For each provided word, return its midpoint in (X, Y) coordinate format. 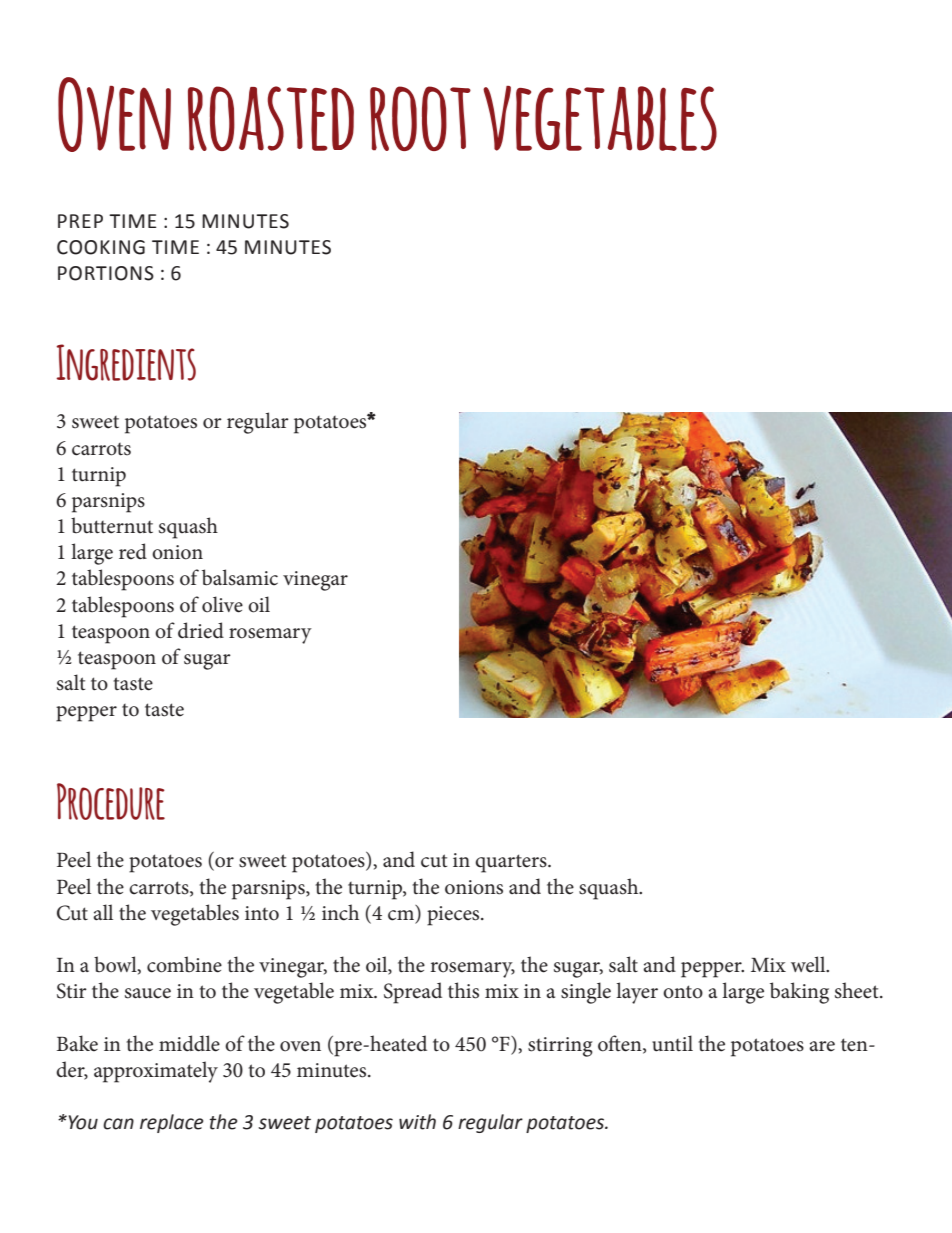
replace (172, 1123)
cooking (101, 247)
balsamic (240, 577)
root (420, 118)
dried (201, 630)
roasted (271, 118)
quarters (512, 863)
